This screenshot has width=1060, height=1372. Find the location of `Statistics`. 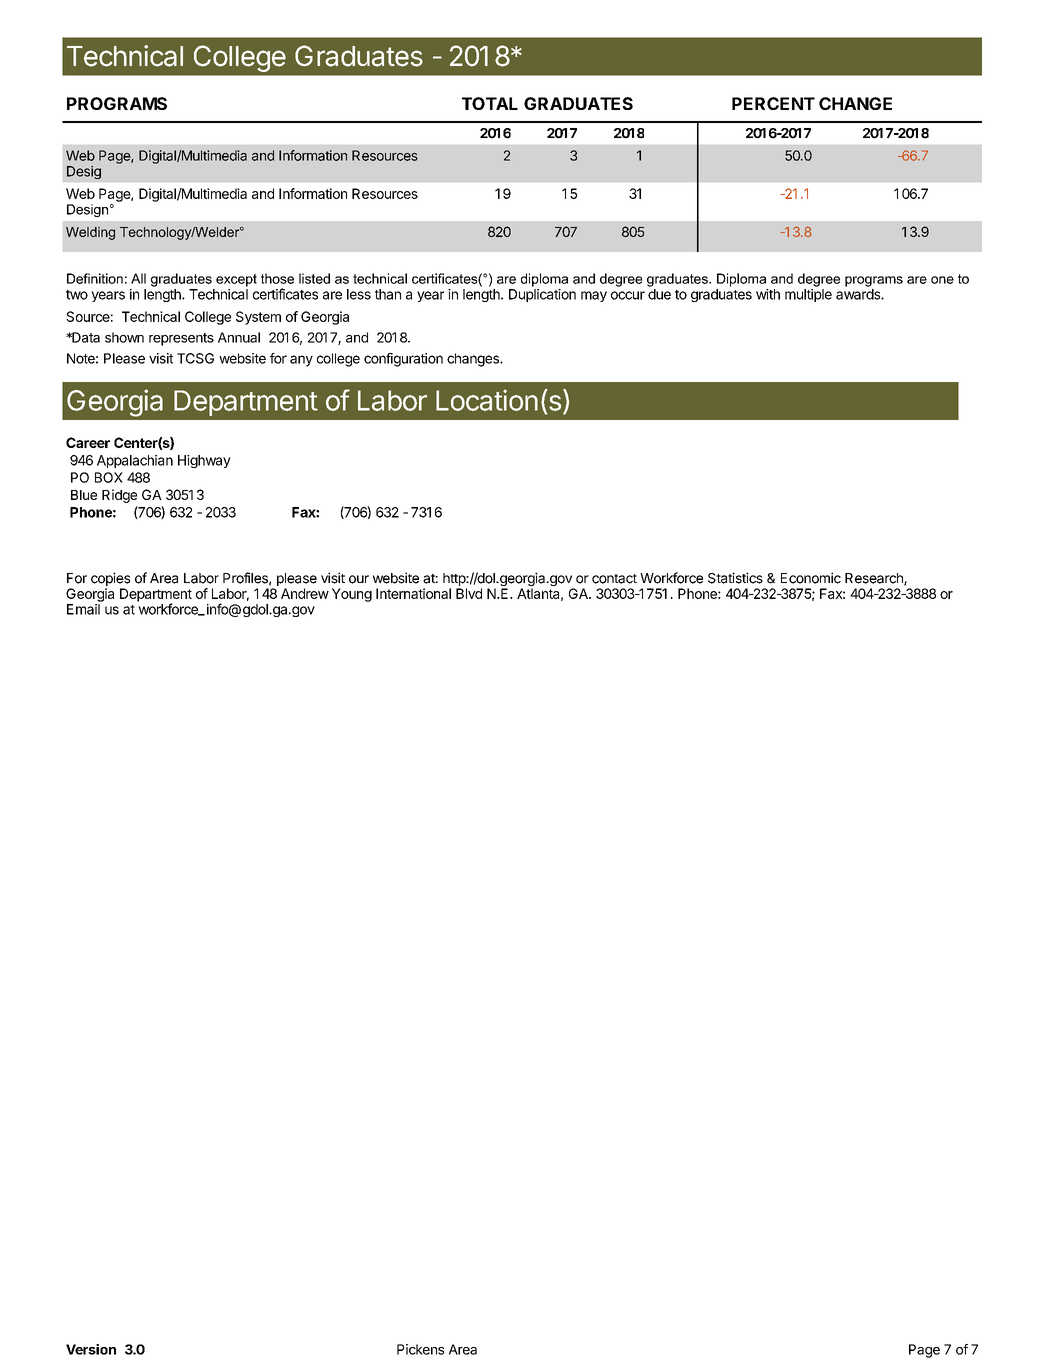

Statistics is located at coordinates (735, 578).
